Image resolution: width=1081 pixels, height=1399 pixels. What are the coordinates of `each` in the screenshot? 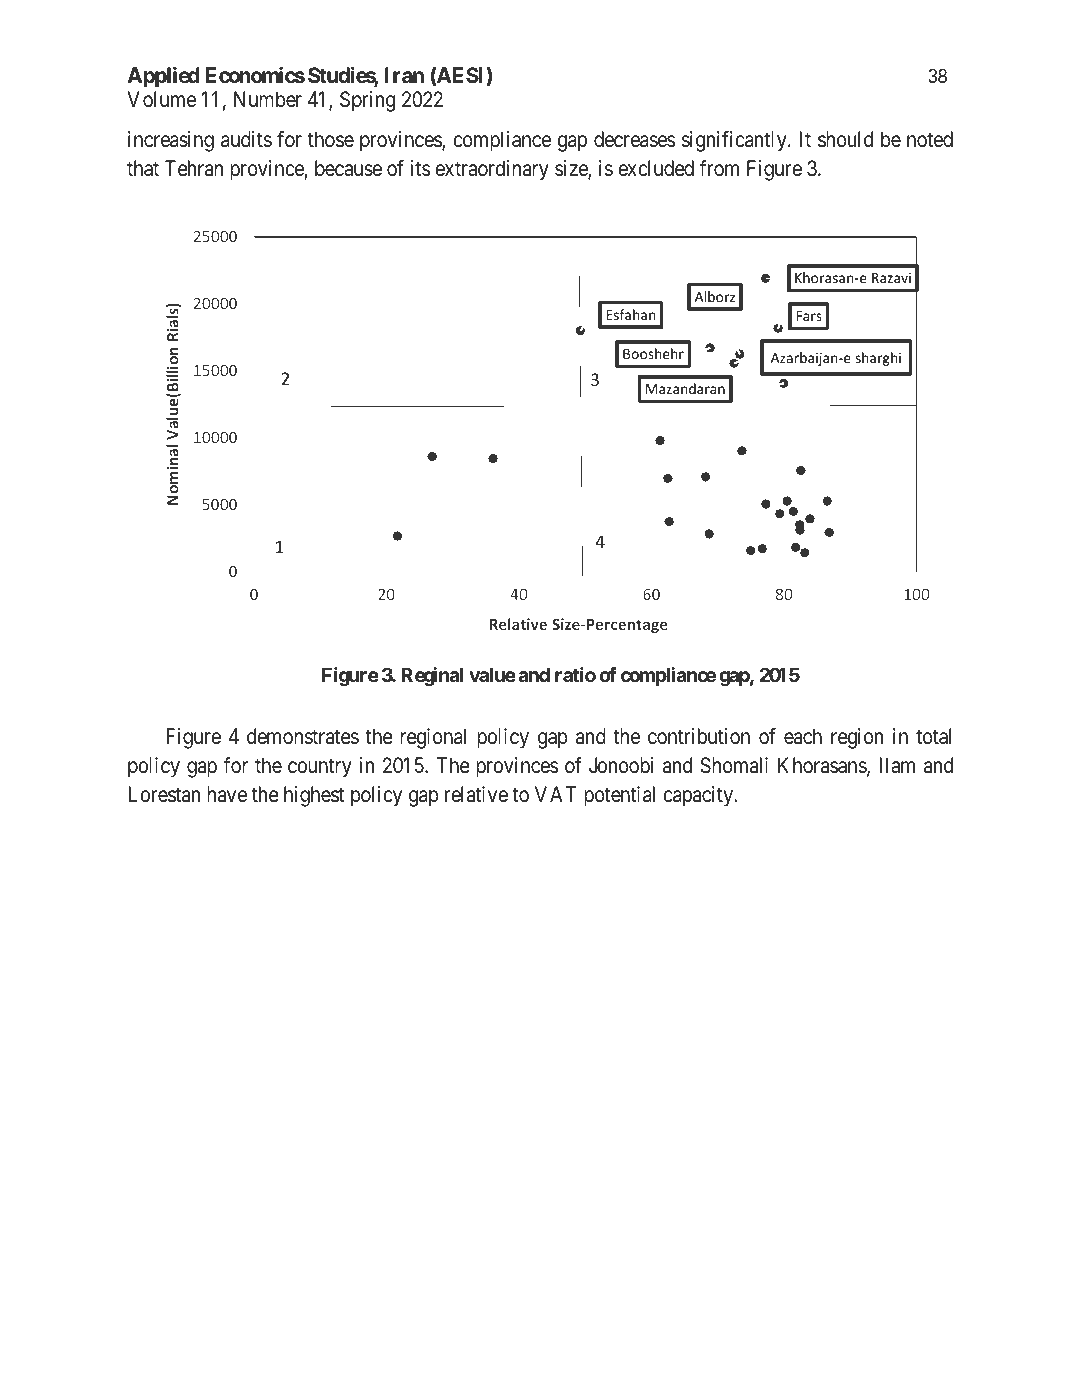 It's located at (803, 736).
